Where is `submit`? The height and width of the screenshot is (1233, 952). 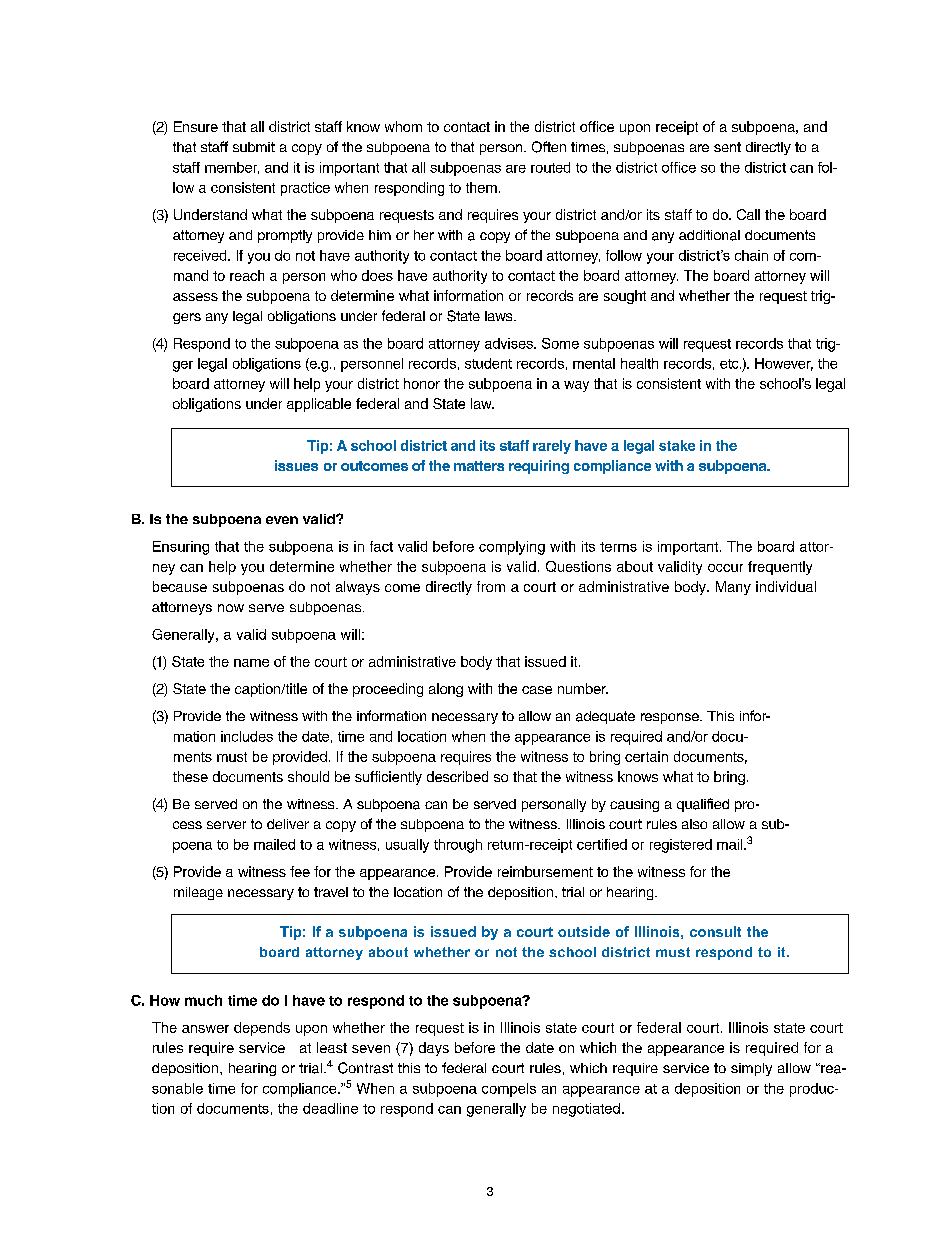 submit is located at coordinates (254, 147).
